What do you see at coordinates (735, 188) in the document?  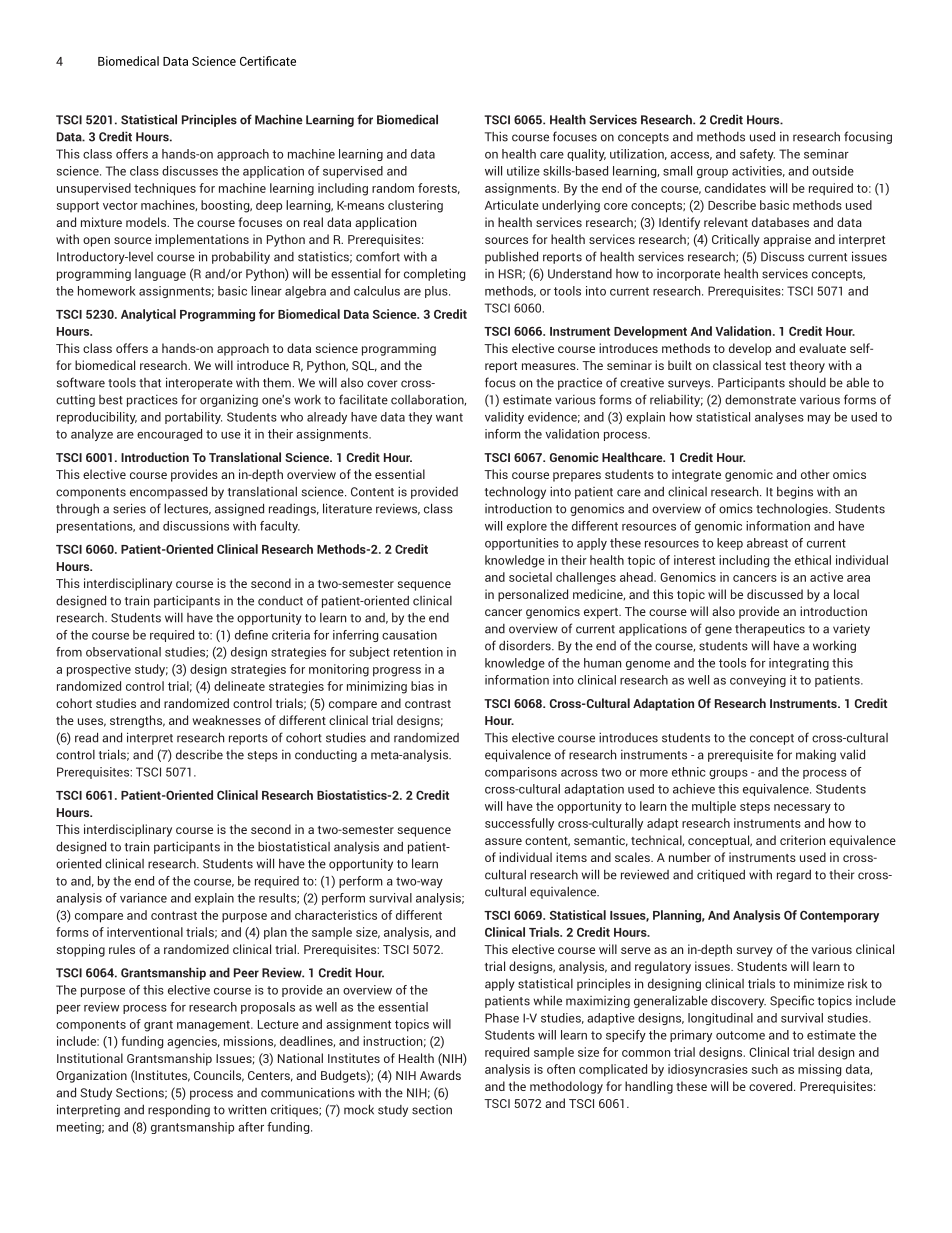 I see `candidates` at bounding box center [735, 188].
